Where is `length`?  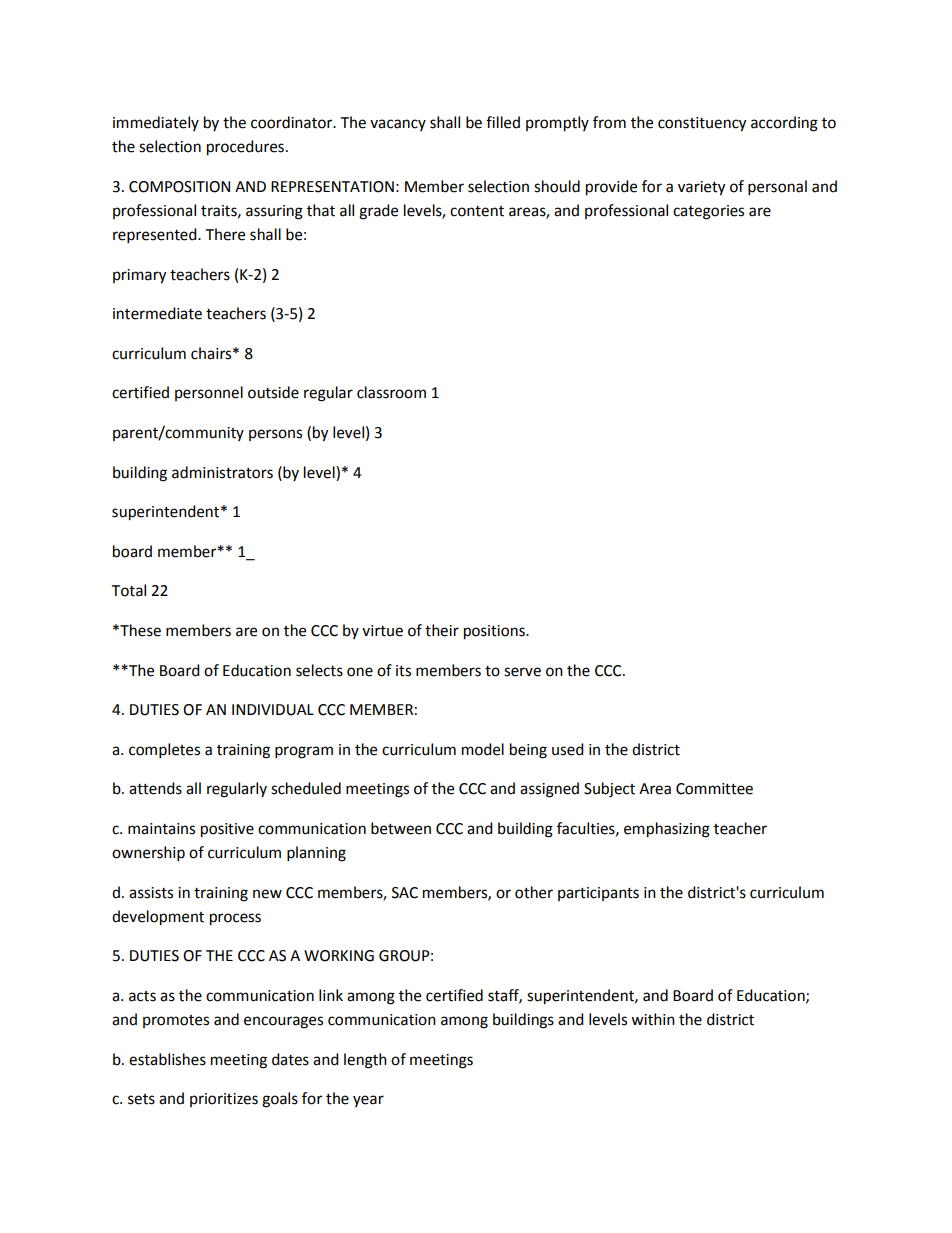 length is located at coordinates (365, 1061).
